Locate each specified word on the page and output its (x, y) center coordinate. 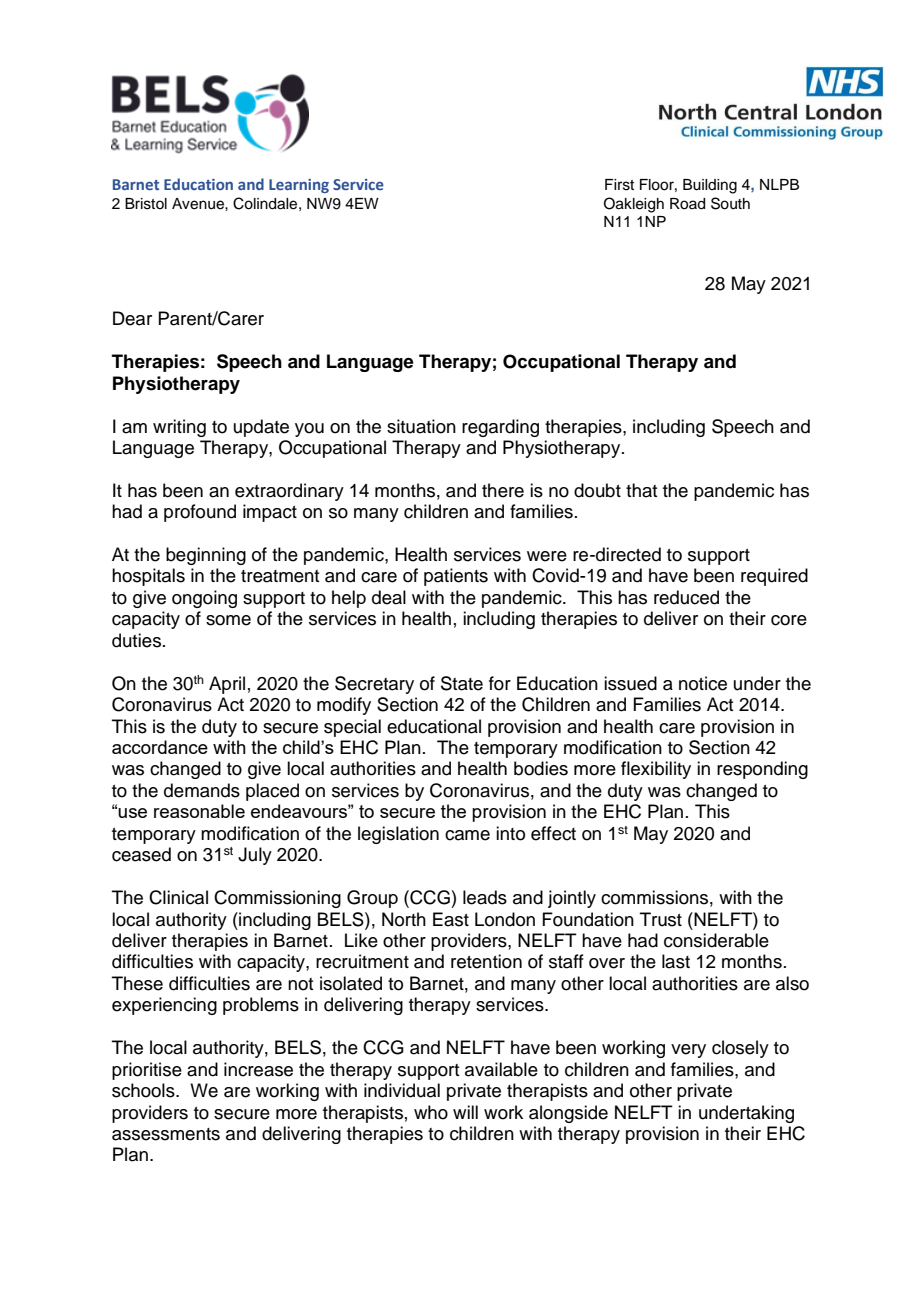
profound (200, 513)
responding (762, 770)
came (467, 835)
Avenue (199, 204)
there (503, 490)
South (730, 203)
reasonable (199, 811)
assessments (166, 1134)
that (641, 490)
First (619, 185)
